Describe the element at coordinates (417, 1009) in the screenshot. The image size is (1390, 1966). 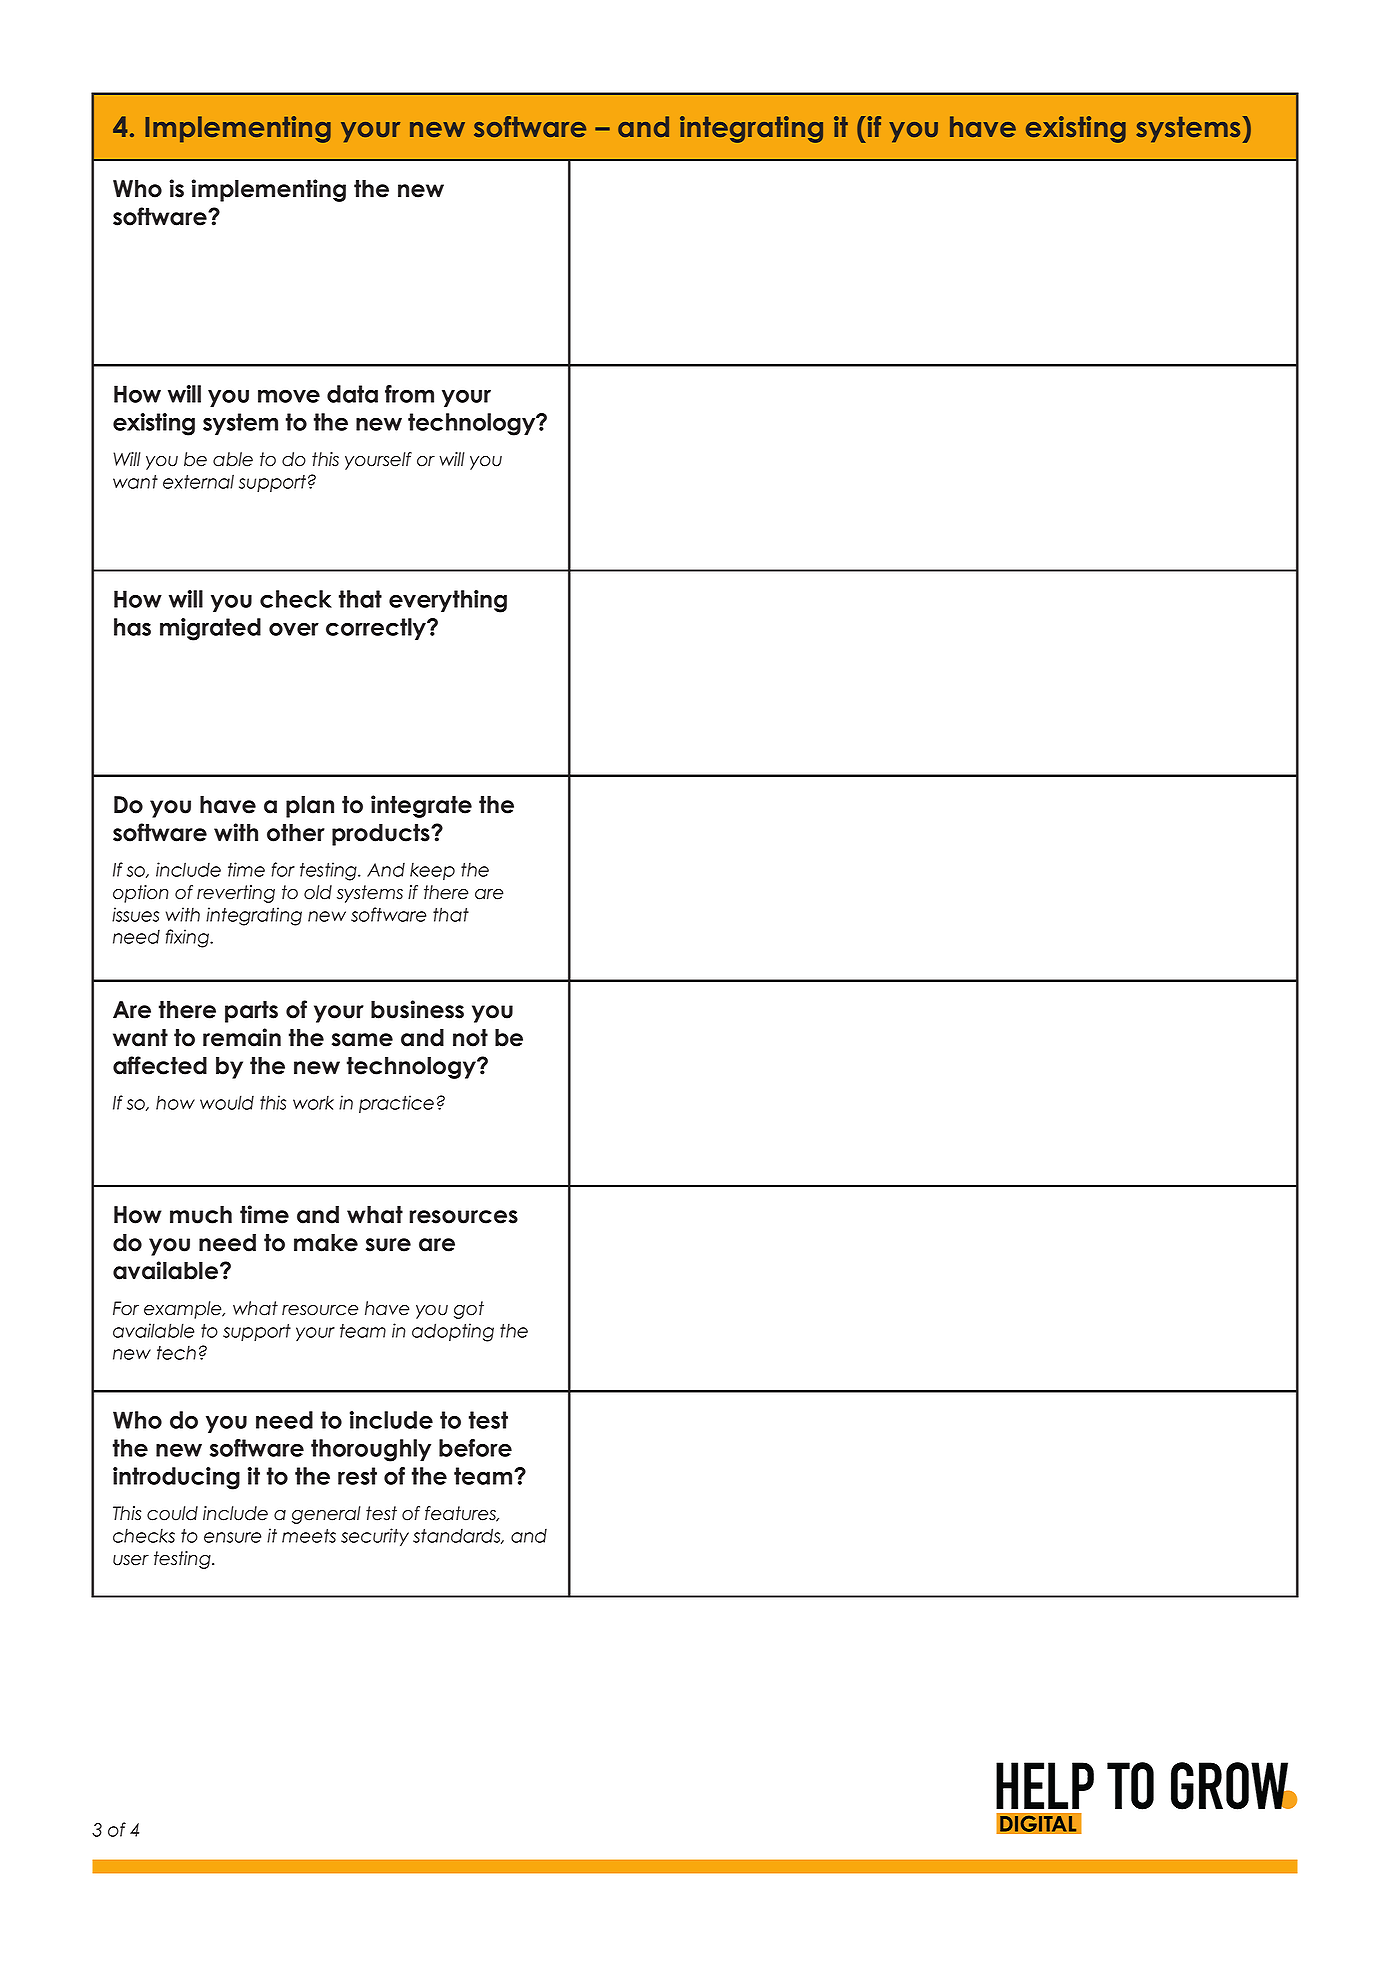
I see `business` at that location.
